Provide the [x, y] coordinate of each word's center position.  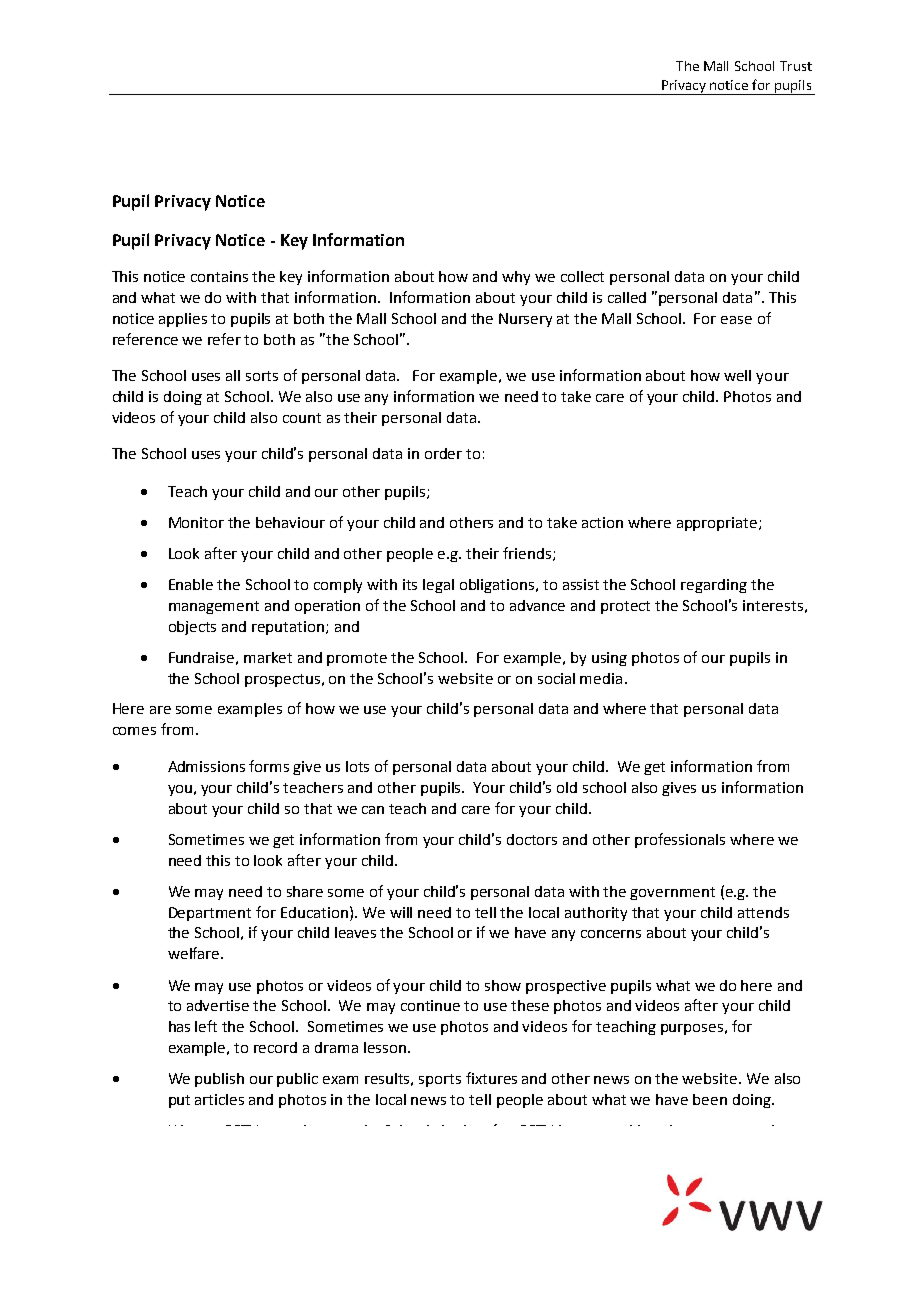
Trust [796, 66]
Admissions [206, 766]
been [710, 1099]
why [516, 278]
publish [219, 1080]
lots [357, 766]
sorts [262, 376]
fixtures [491, 1078]
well [737, 375]
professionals [680, 840]
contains [219, 276]
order [443, 453]
